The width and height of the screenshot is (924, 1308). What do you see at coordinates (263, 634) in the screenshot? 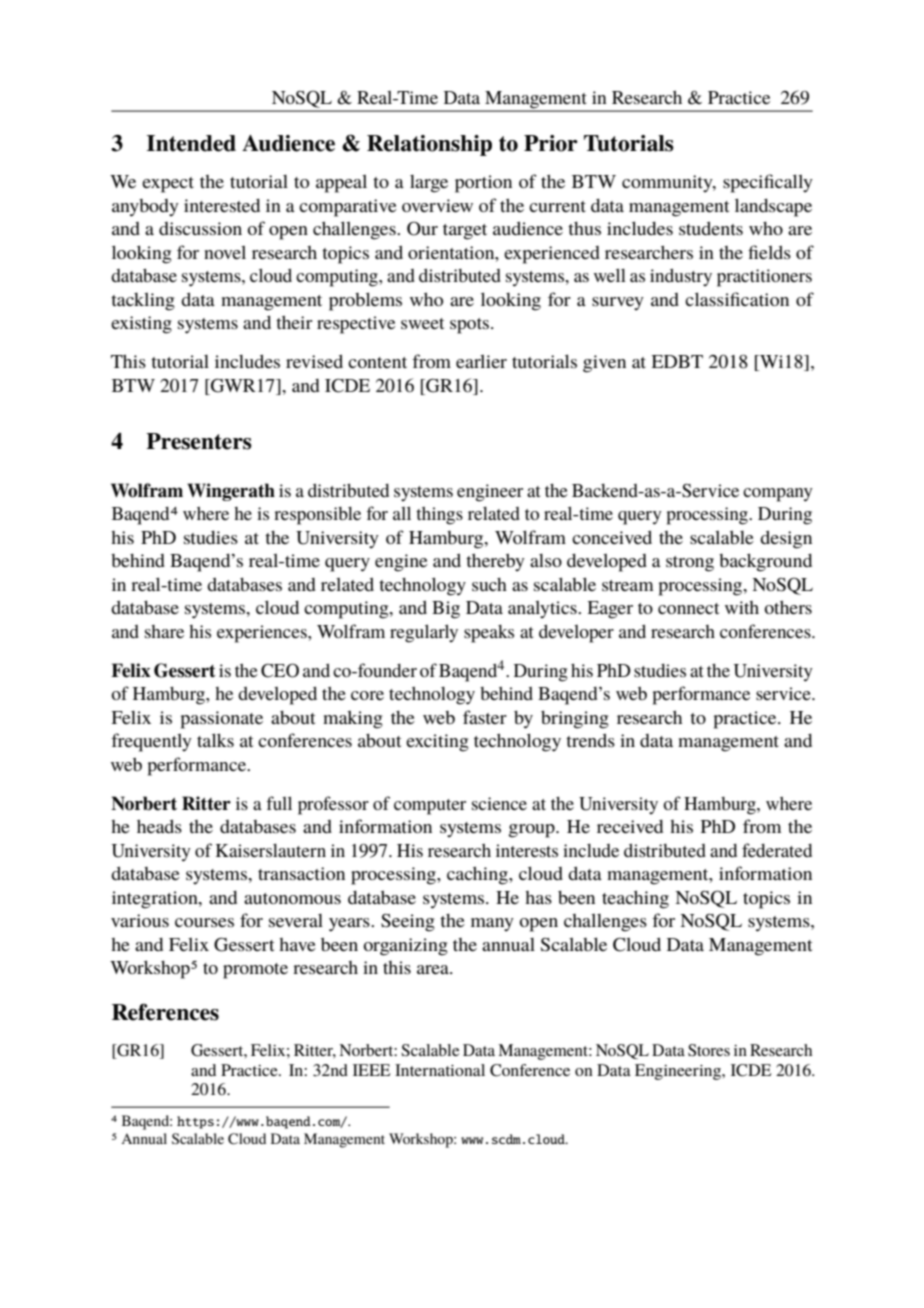
I see `experiences` at bounding box center [263, 634].
